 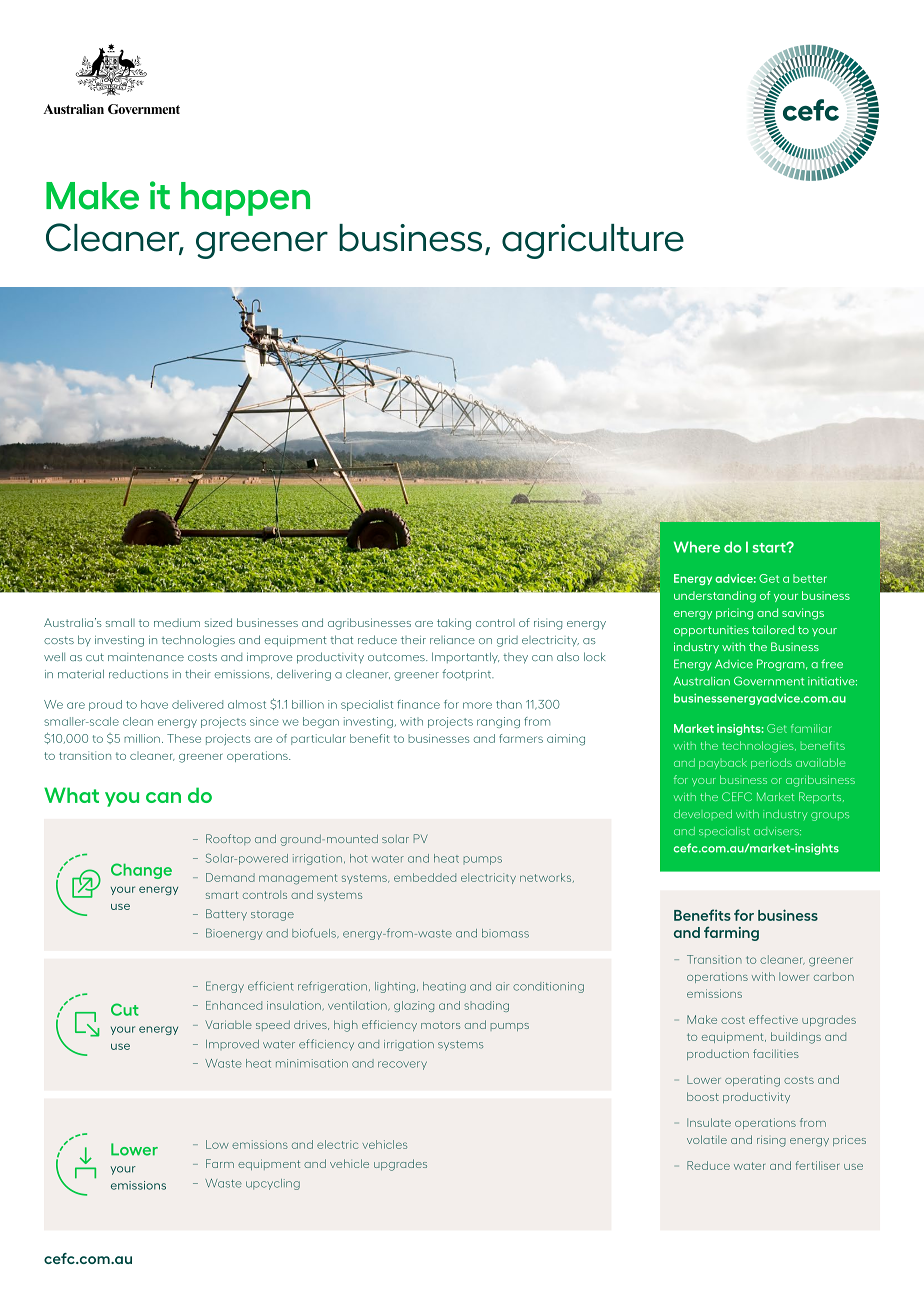 What do you see at coordinates (273, 1184) in the image?
I see `upcycling` at bounding box center [273, 1184].
